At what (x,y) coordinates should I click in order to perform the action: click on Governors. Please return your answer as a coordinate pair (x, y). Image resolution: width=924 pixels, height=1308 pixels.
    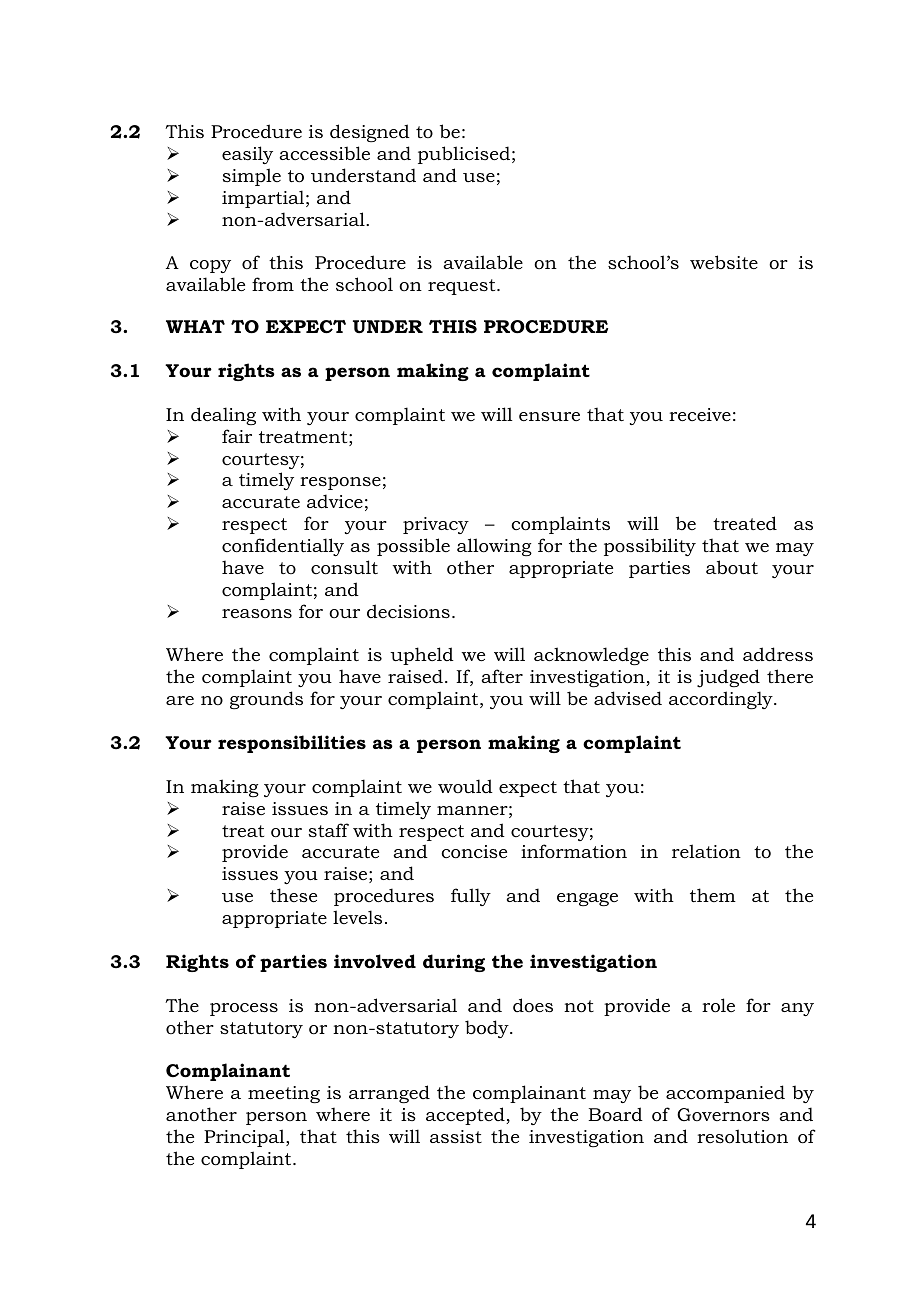
    Looking at the image, I should click on (723, 1114).
